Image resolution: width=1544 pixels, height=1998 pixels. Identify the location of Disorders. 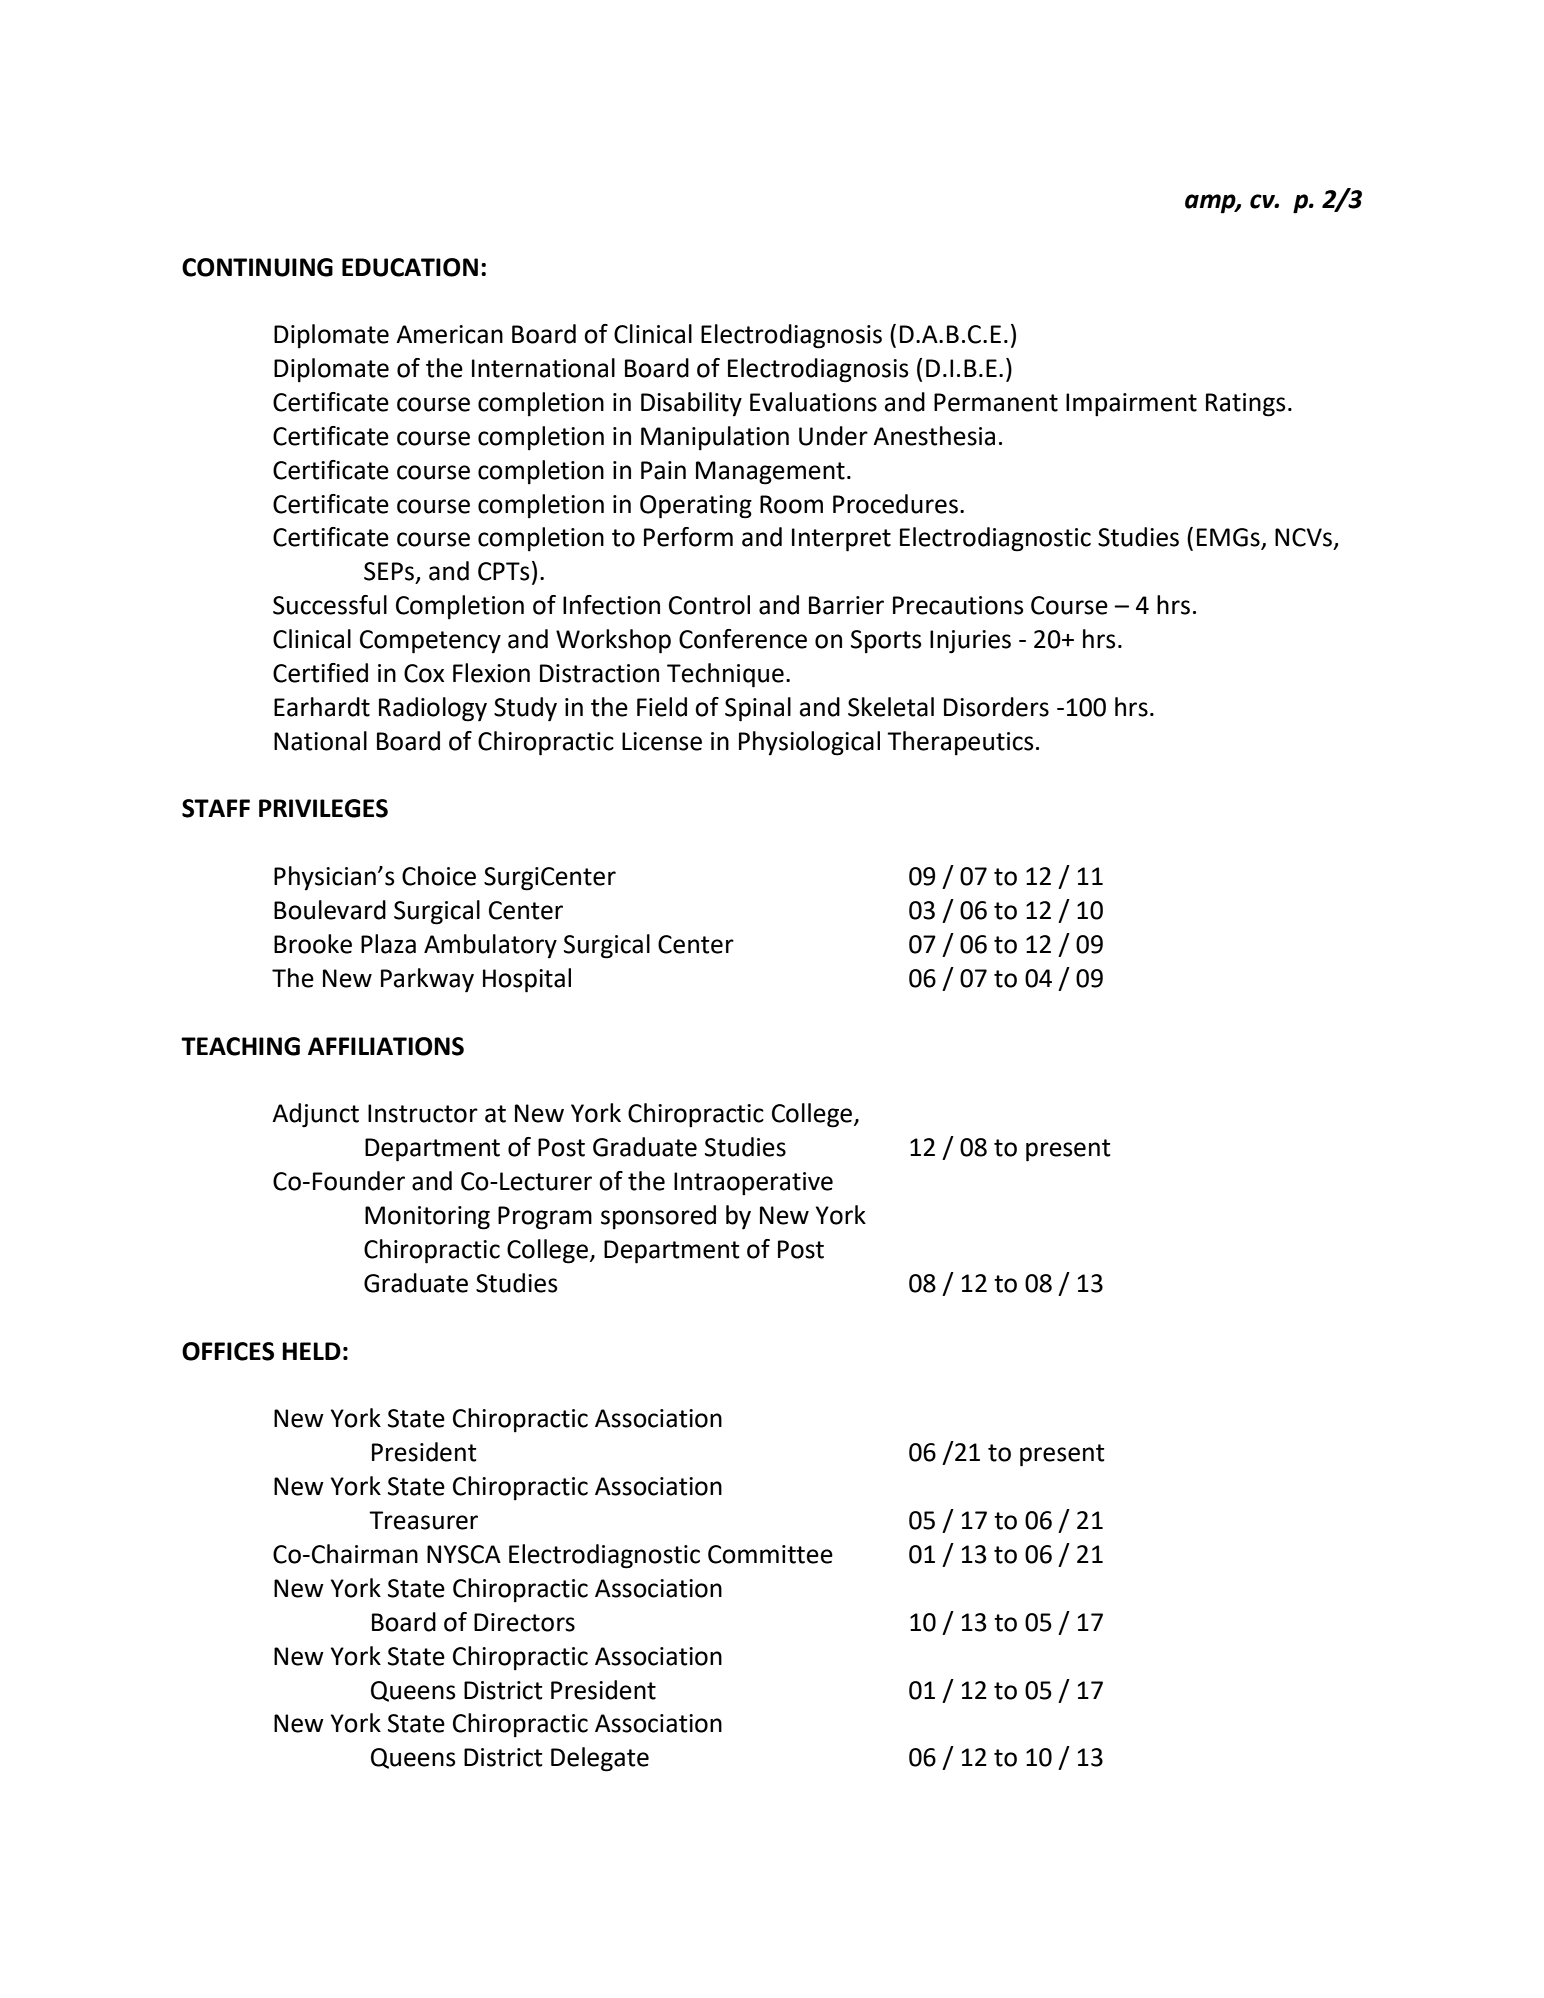
(996, 707).
